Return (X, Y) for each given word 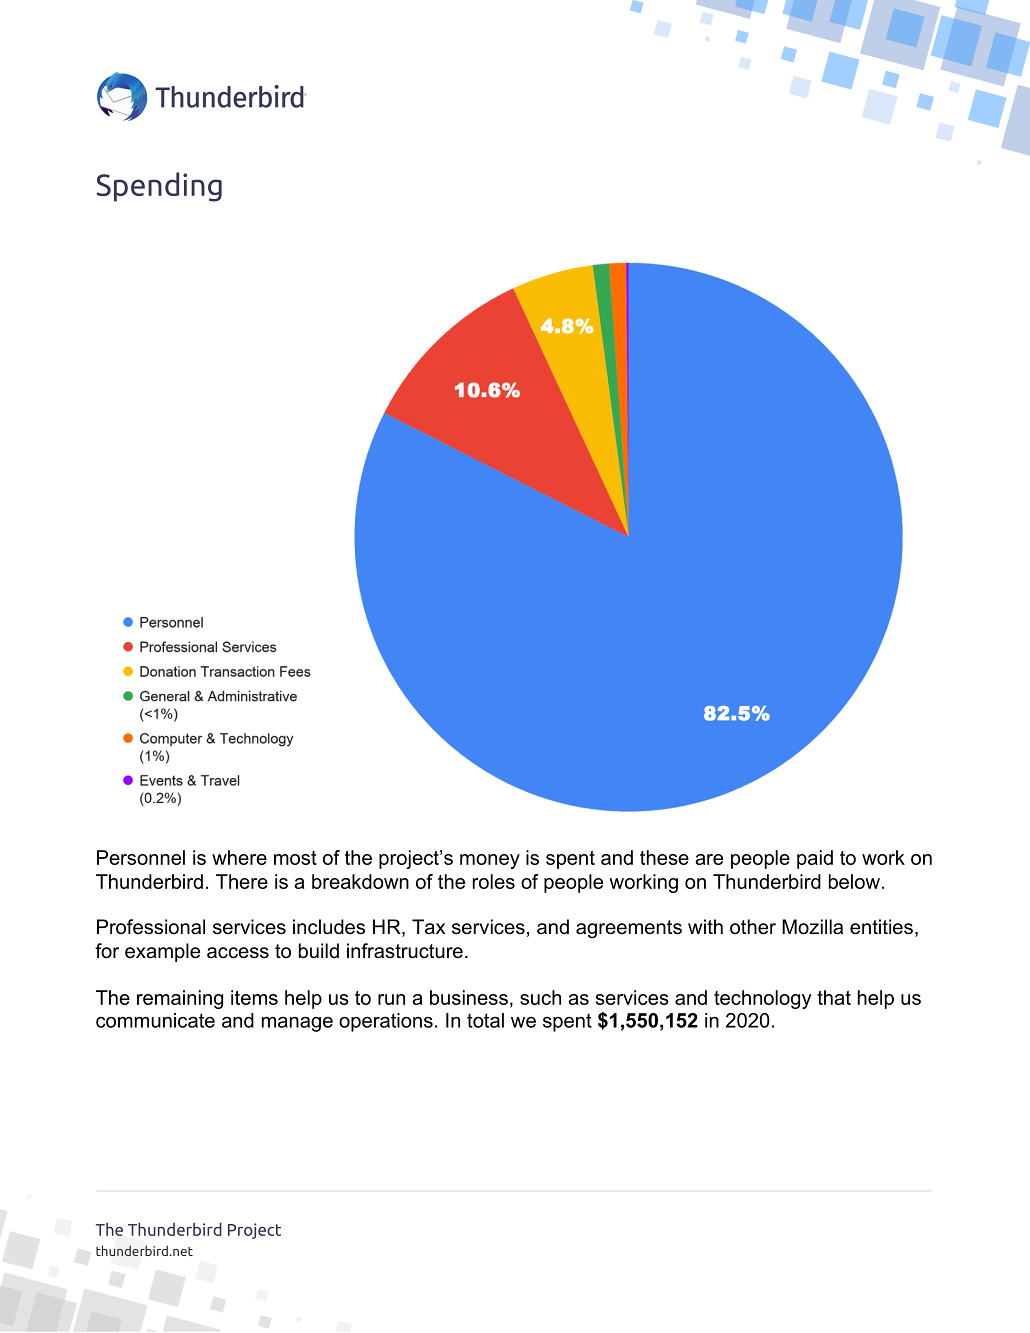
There (242, 881)
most (295, 858)
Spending (159, 187)
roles (494, 881)
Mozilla (812, 927)
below (854, 881)
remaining (180, 999)
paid (815, 859)
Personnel (141, 857)
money (490, 861)
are (709, 859)
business (469, 997)
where (239, 857)
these (664, 857)
